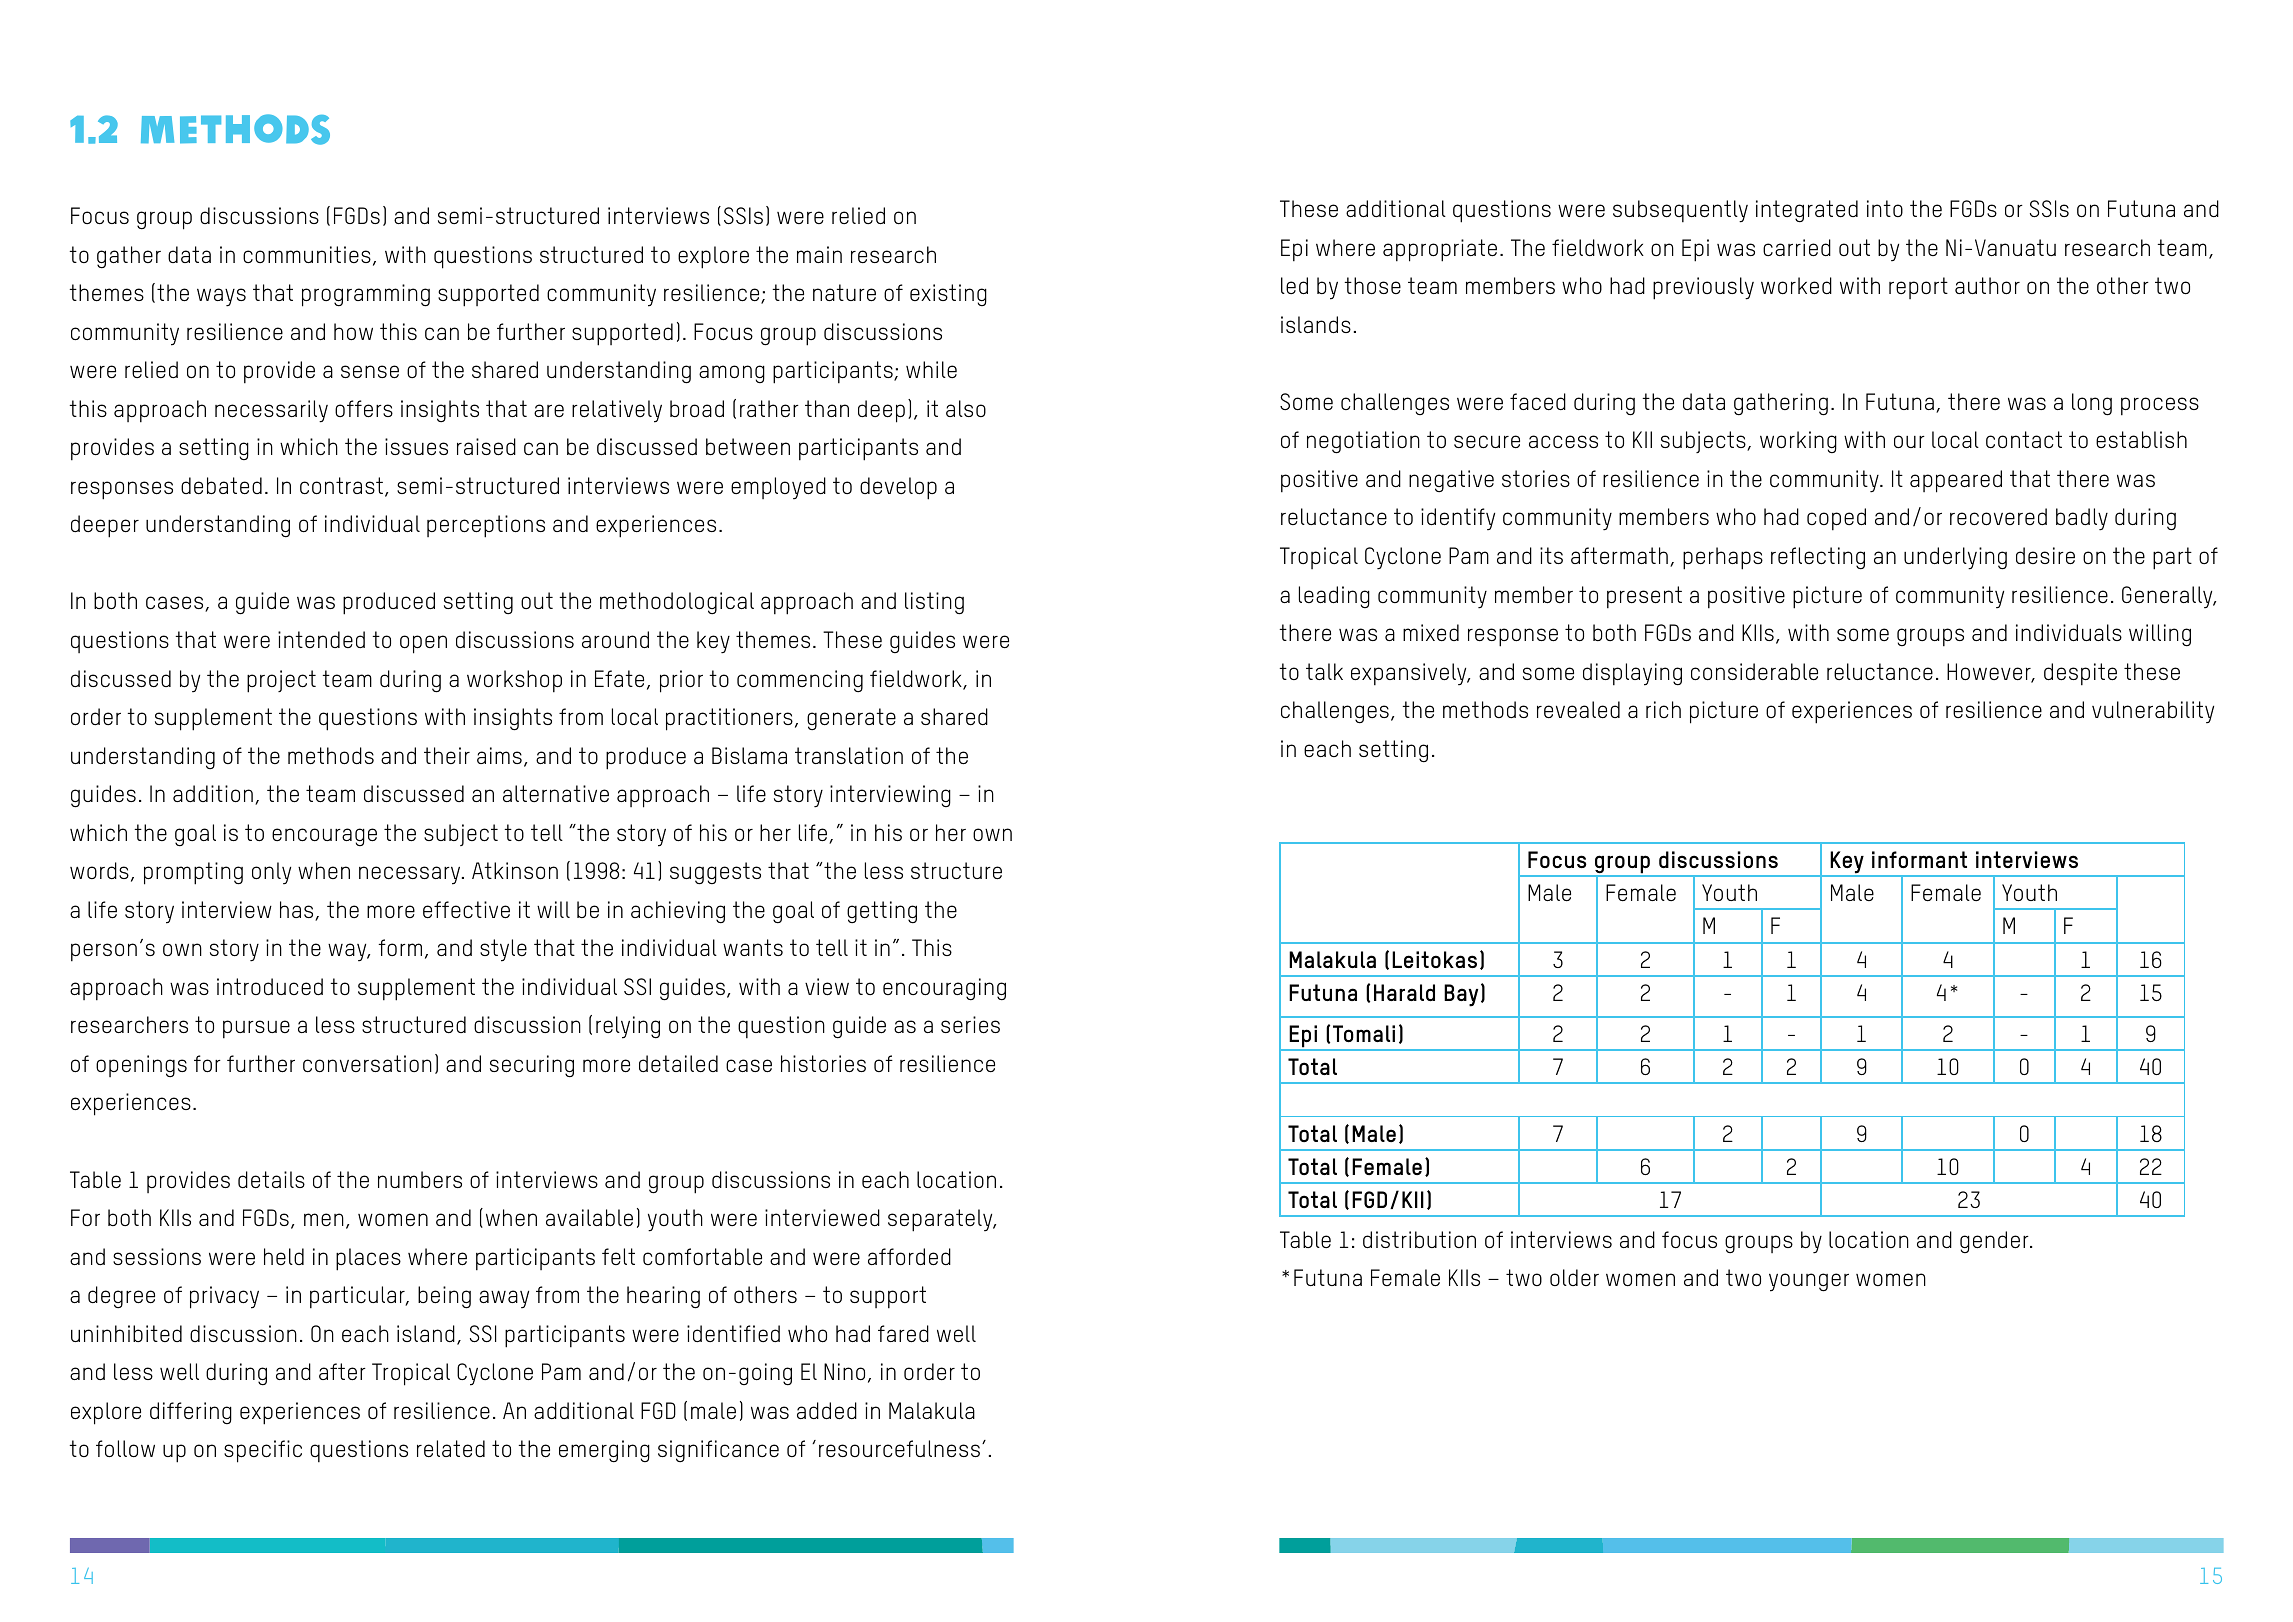  Describe the element at coordinates (948, 295) in the screenshot. I see `existing` at that location.
